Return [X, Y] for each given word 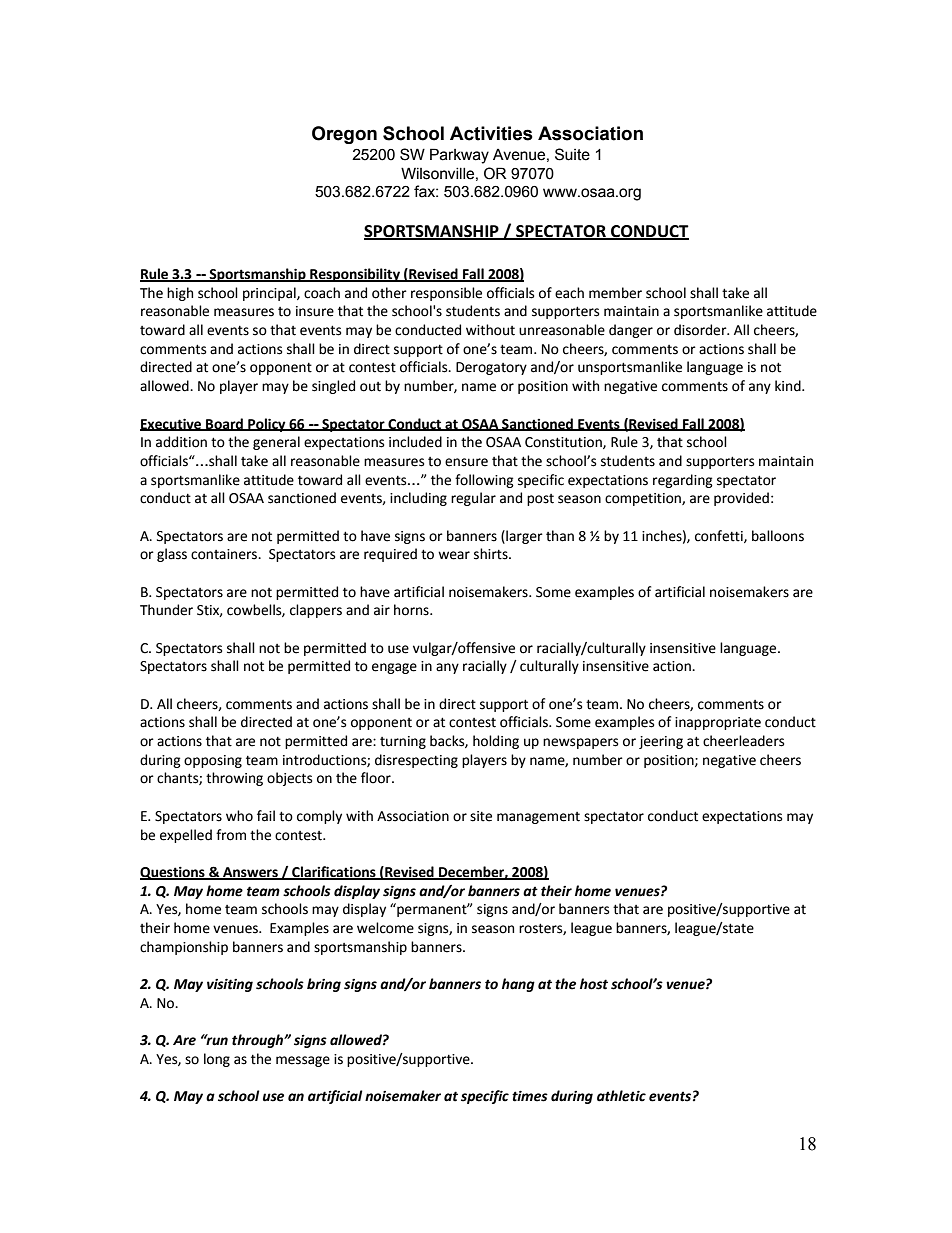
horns [412, 610]
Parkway [459, 156]
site [481, 816]
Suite [572, 154]
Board [224, 424]
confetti [720, 536]
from [231, 835]
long [217, 1060]
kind [789, 386]
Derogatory [491, 368]
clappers [316, 611]
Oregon [344, 135]
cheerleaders [743, 741]
